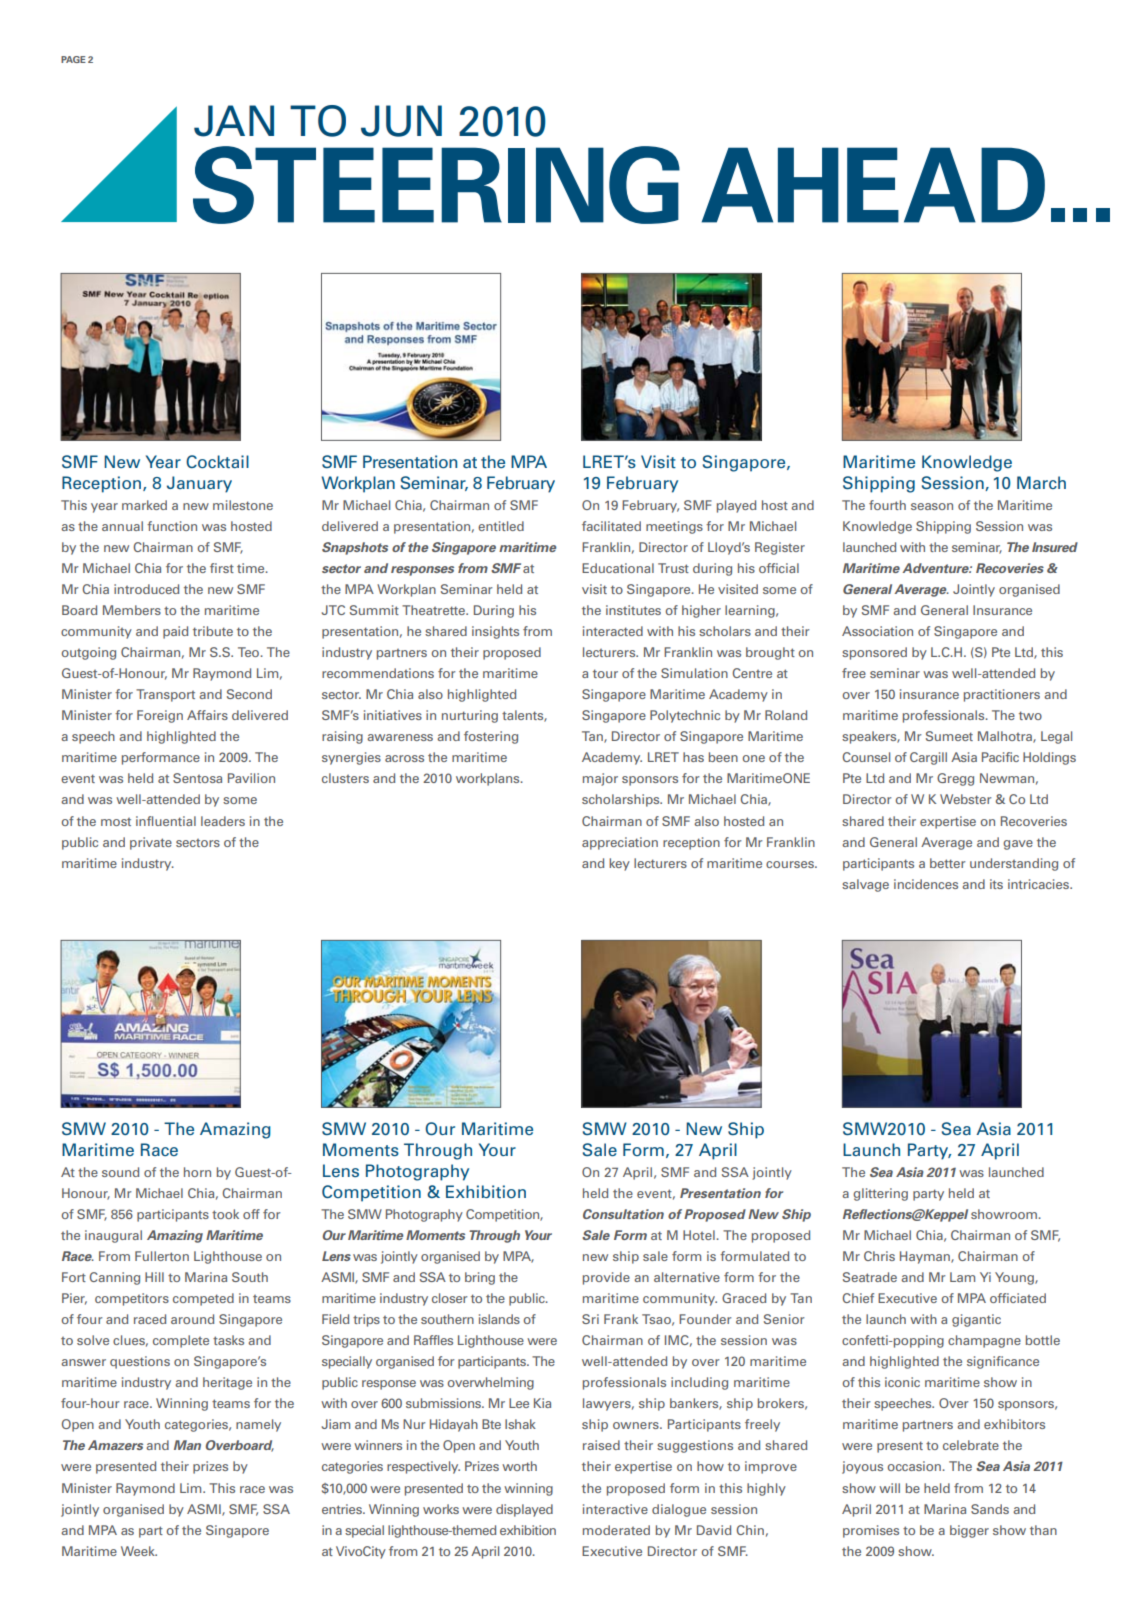  I want to click on season, so click(932, 506).
